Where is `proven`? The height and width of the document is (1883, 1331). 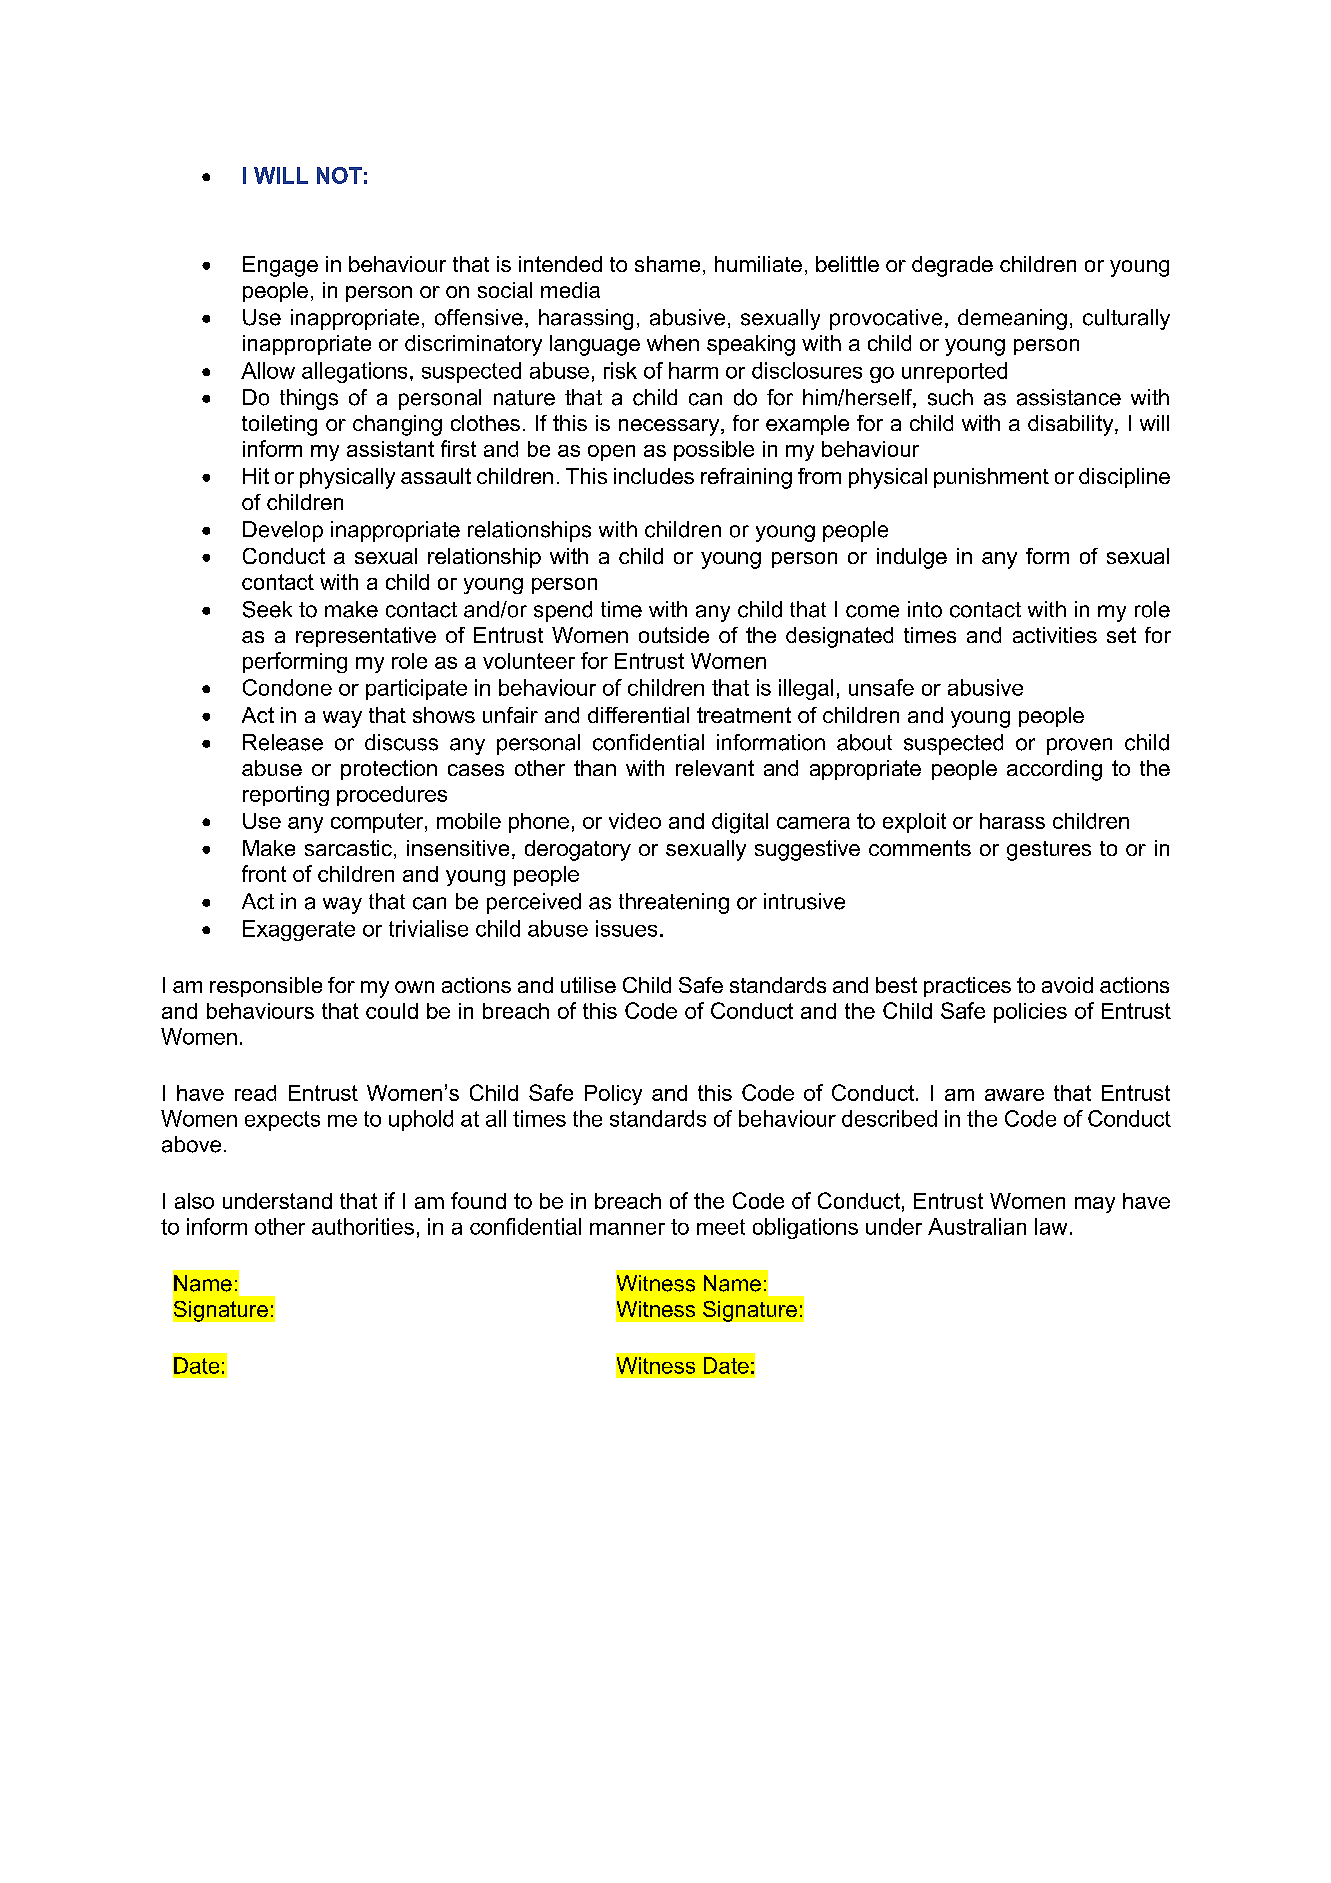 proven is located at coordinates (1079, 746).
